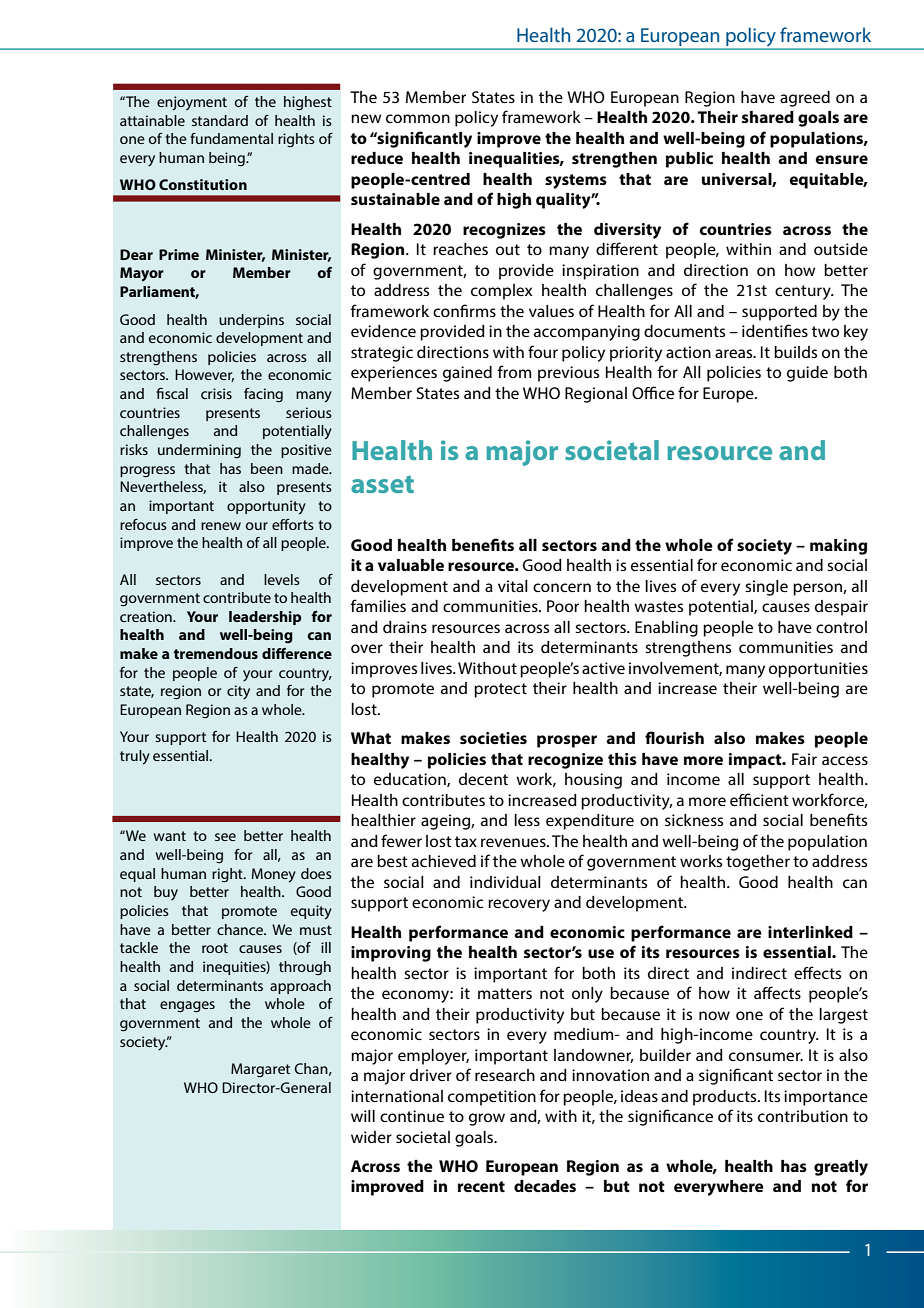  Describe the element at coordinates (418, 118) in the image. I see `common` at that location.
